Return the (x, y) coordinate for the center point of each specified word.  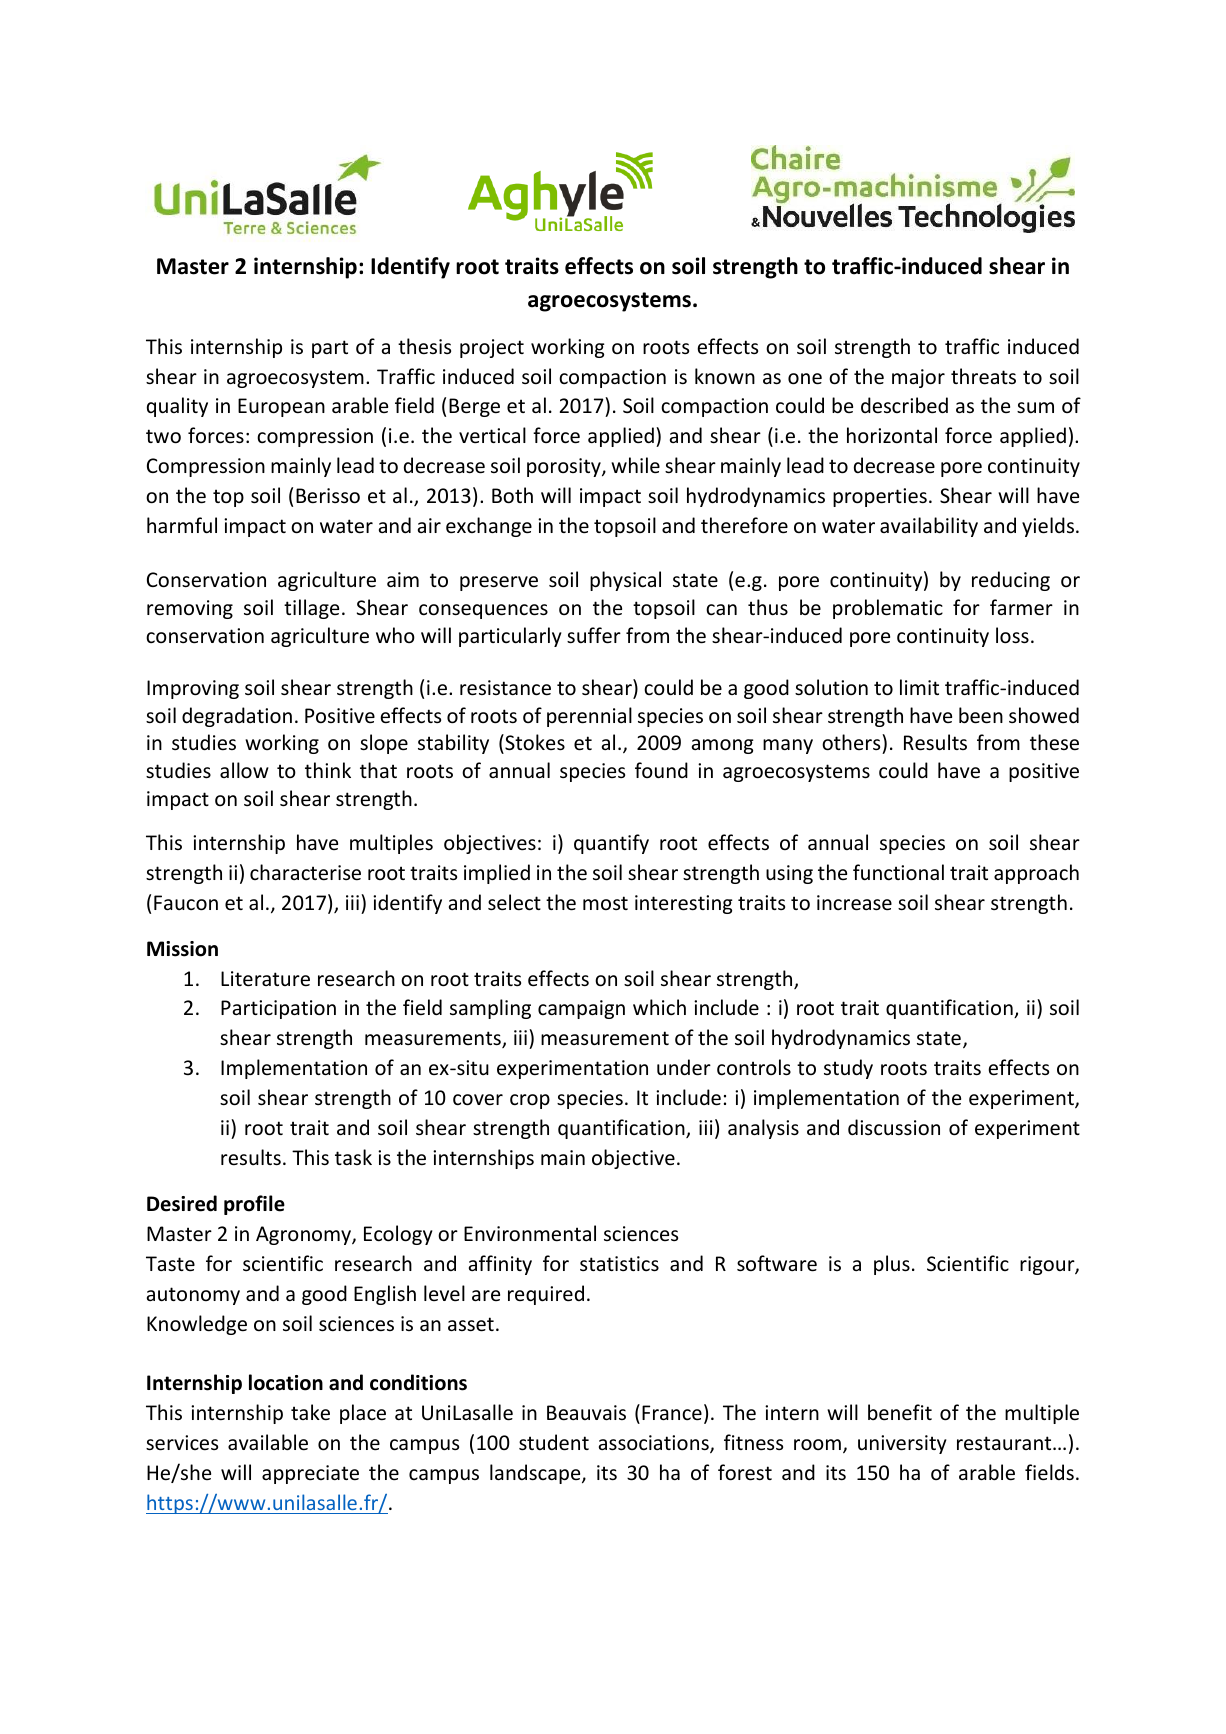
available (268, 1442)
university (902, 1444)
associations (655, 1444)
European (281, 407)
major (918, 378)
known (725, 376)
